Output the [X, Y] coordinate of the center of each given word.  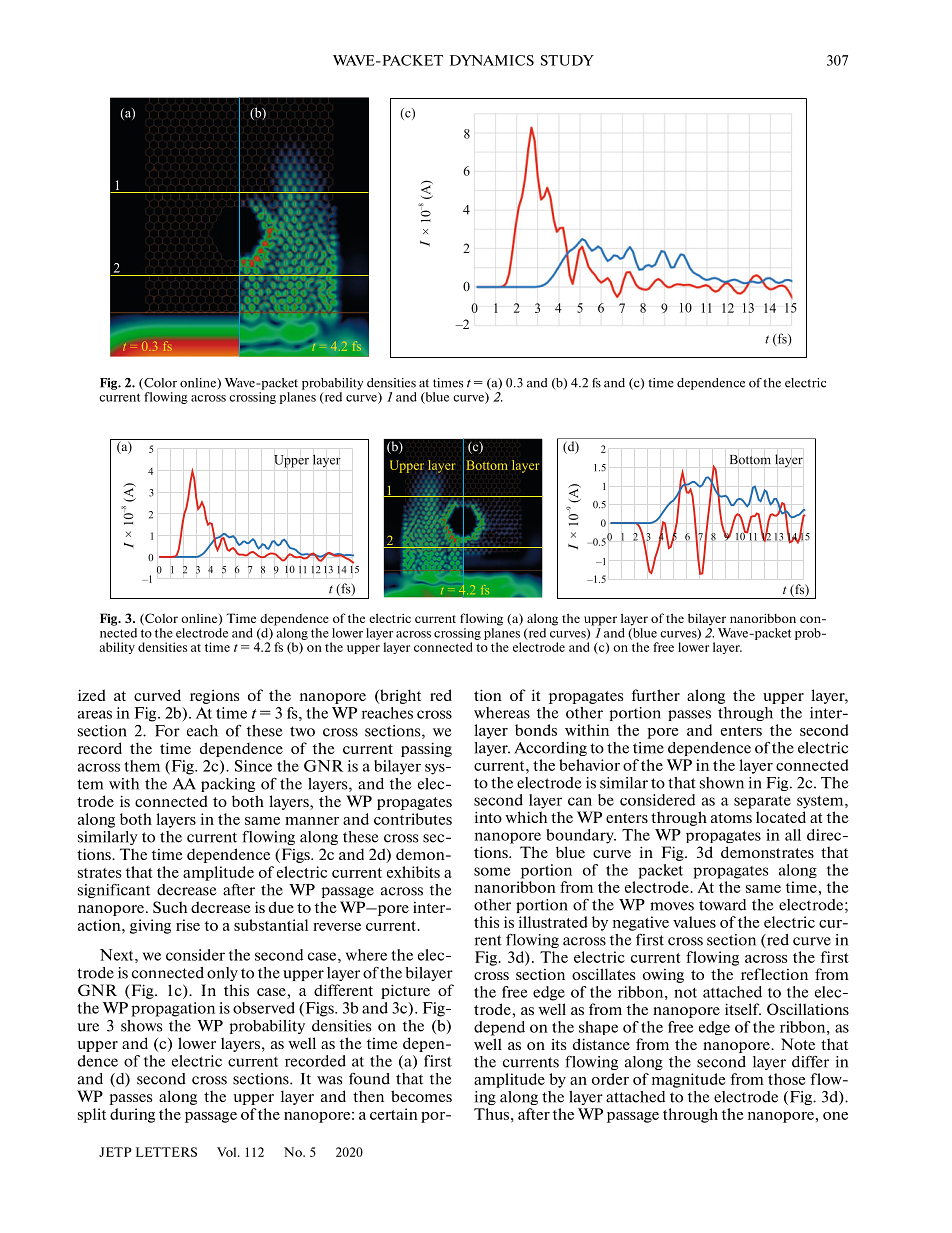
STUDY [567, 60]
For [167, 731]
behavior [589, 765]
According [550, 749]
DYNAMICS [492, 60]
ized [92, 695]
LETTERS [166, 1152]
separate [762, 802]
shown [722, 783]
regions [214, 697]
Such [170, 907]
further [656, 695]
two [302, 731]
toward [722, 905]
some [492, 871]
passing [426, 749]
